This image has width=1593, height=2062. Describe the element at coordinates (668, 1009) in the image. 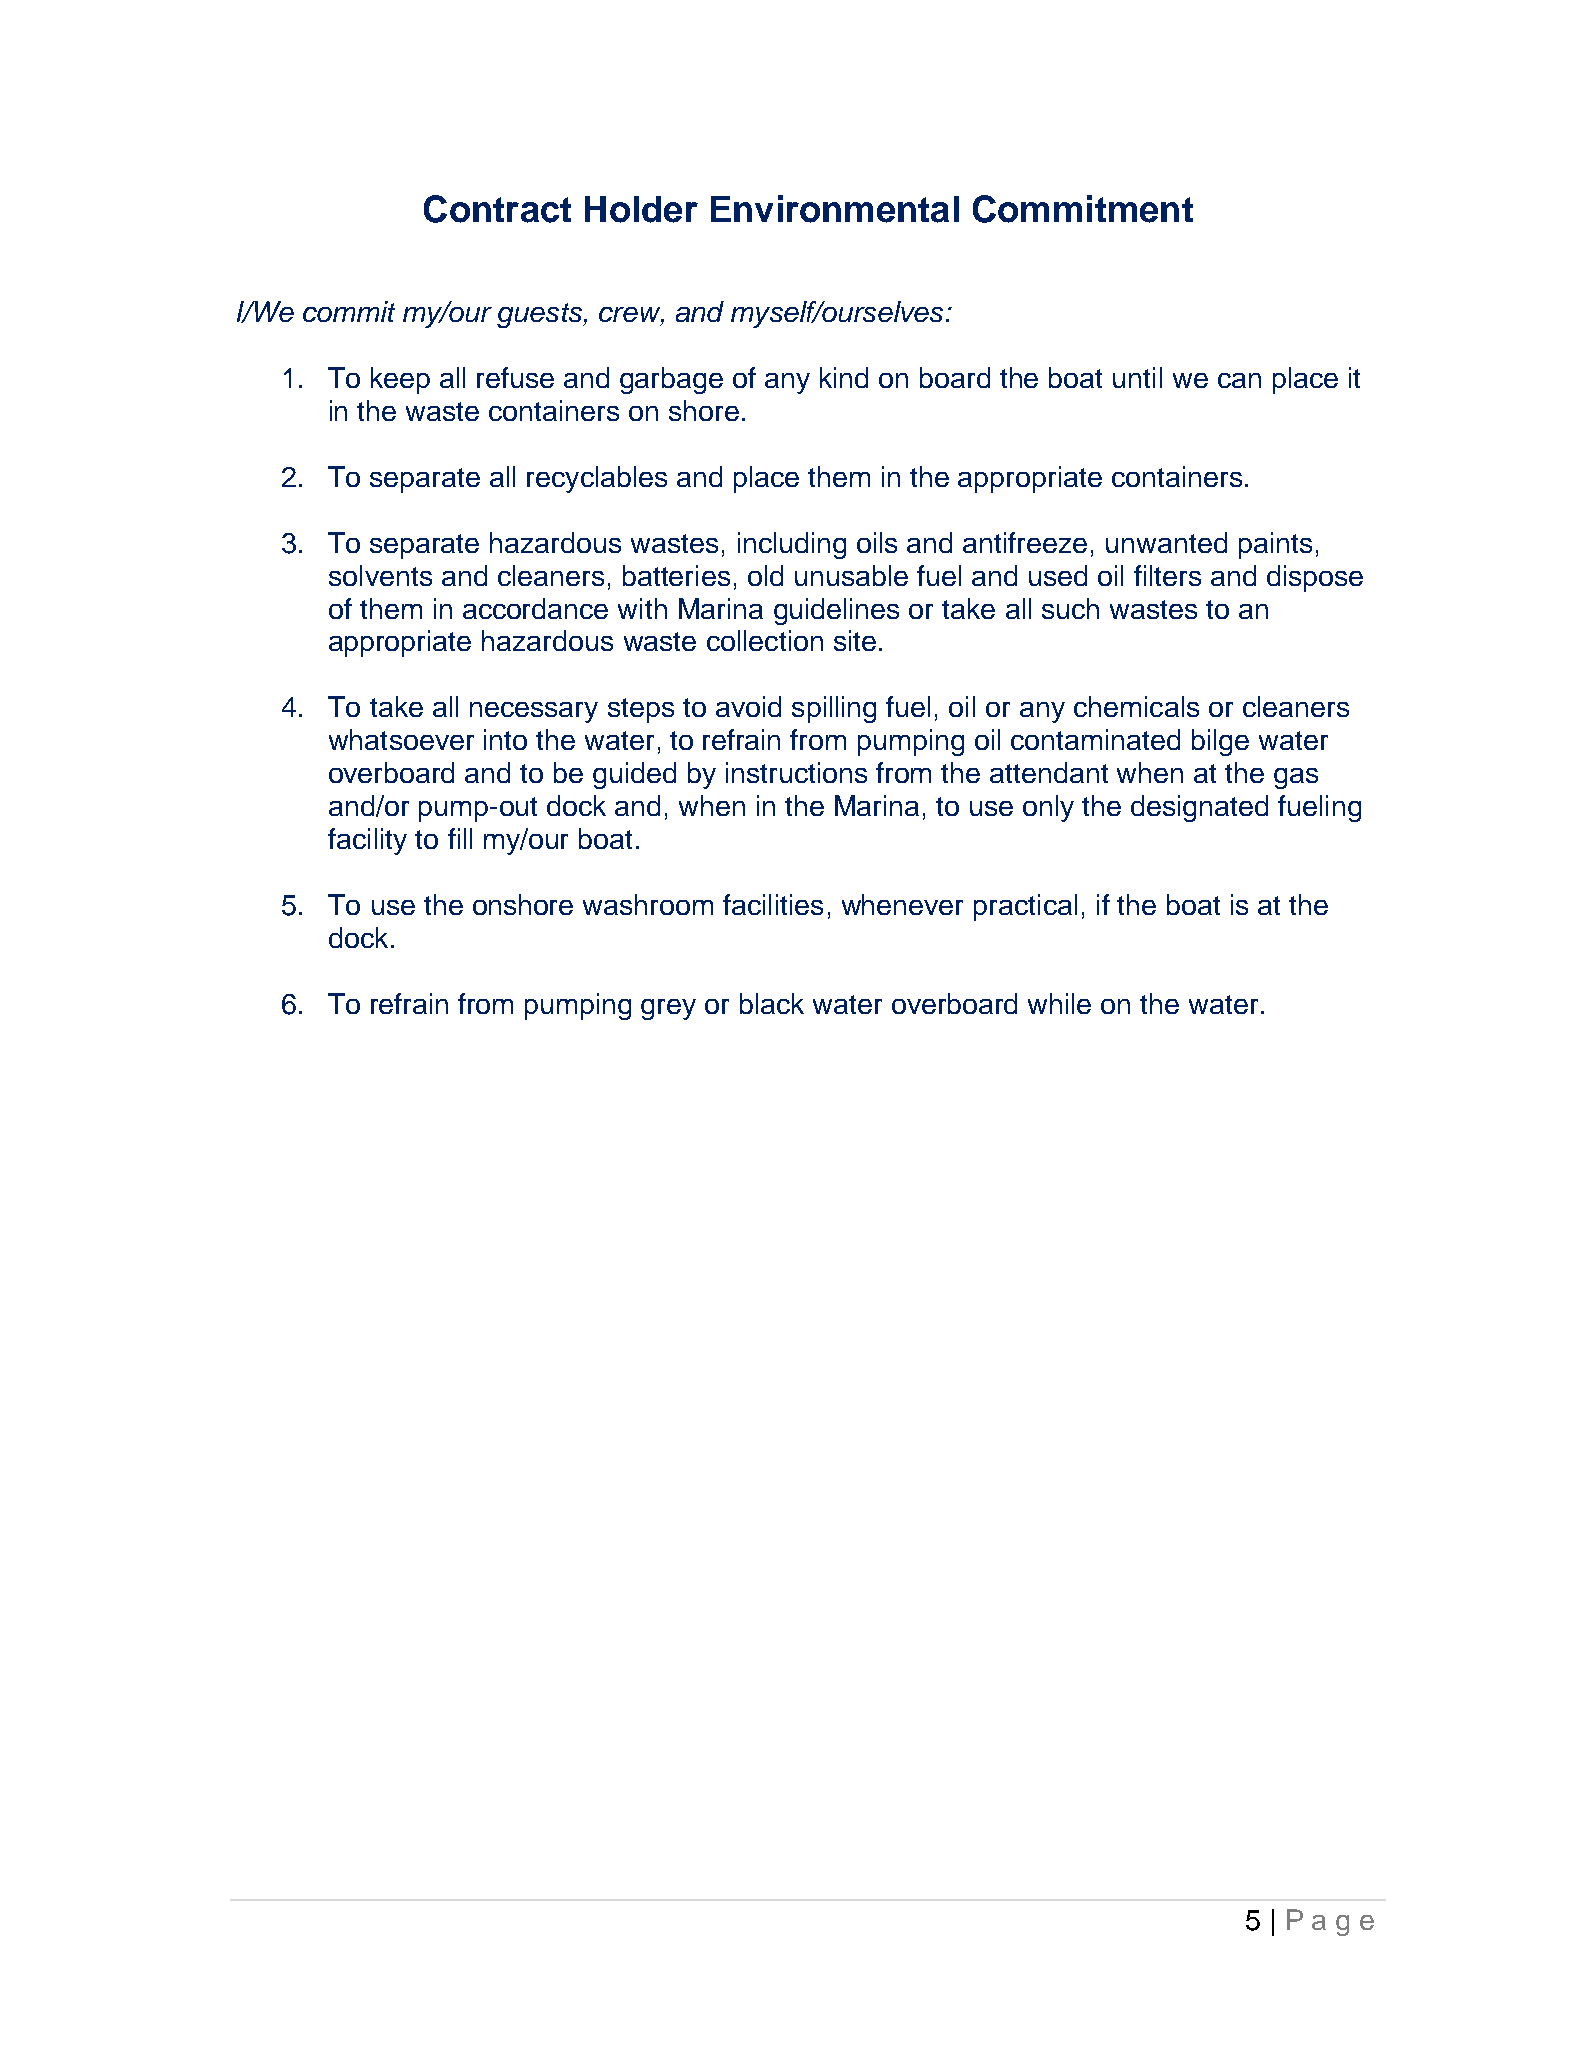

I see `grey` at that location.
